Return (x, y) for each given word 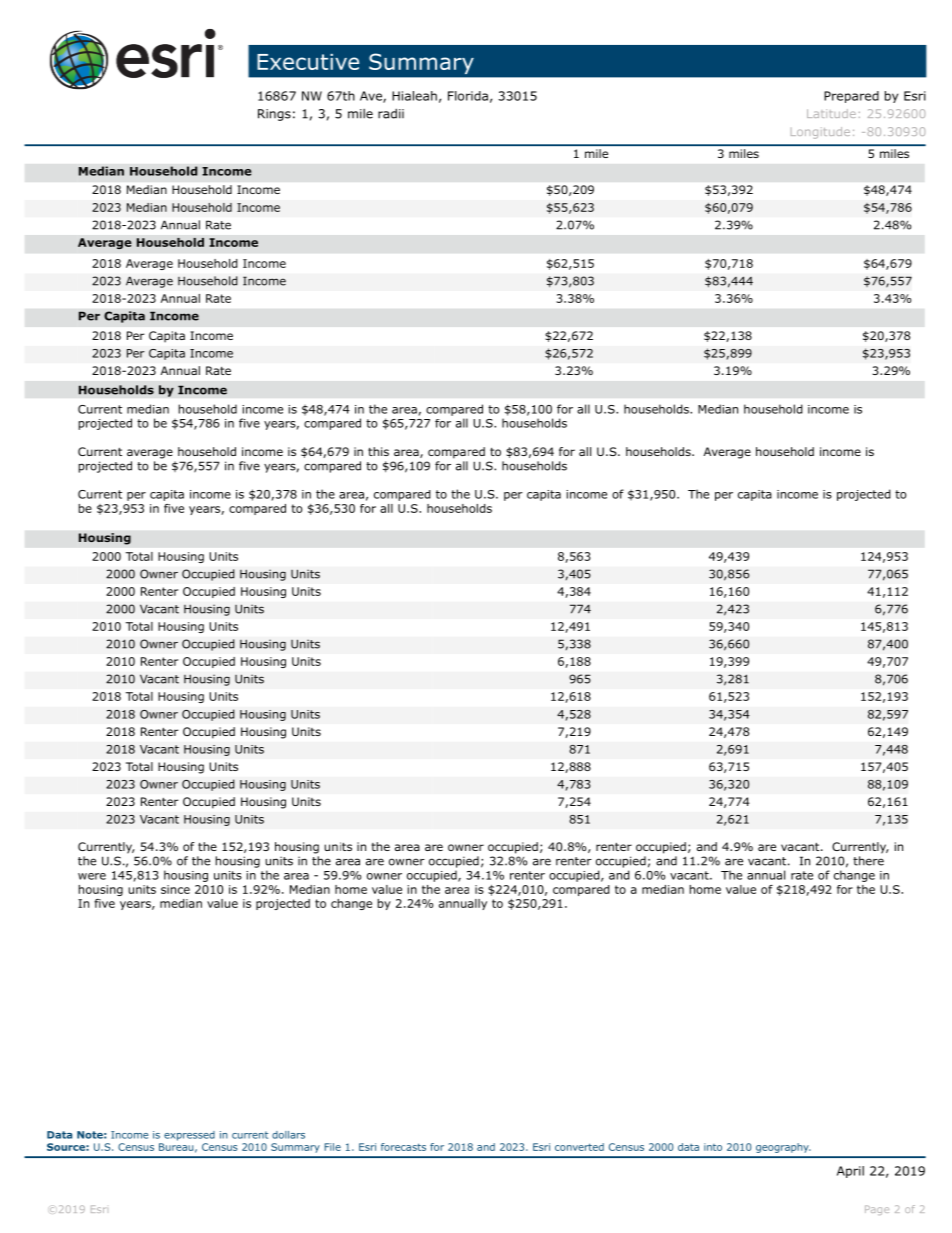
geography (783, 1148)
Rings (274, 115)
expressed (189, 1136)
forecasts (403, 1147)
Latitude (831, 113)
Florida (468, 96)
